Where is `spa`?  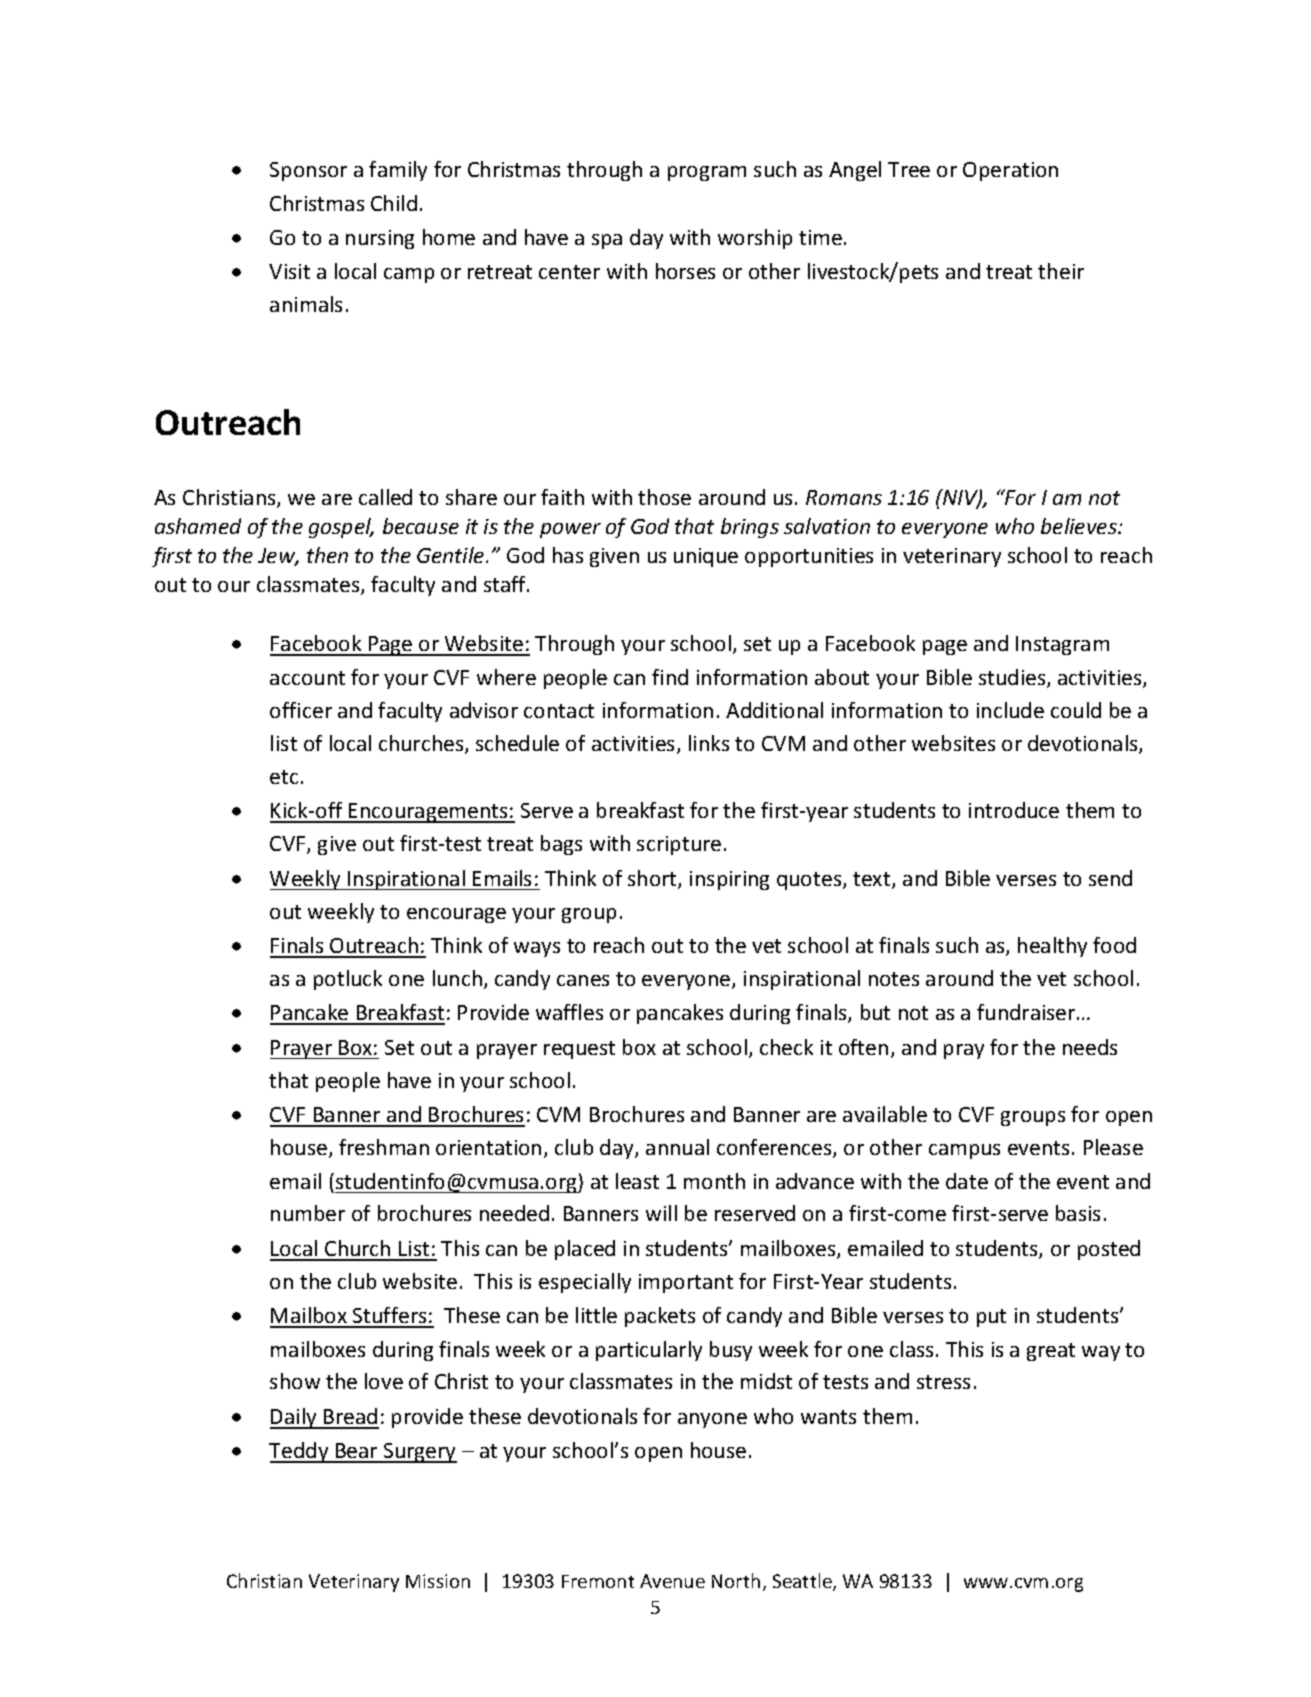 spa is located at coordinates (607, 241).
